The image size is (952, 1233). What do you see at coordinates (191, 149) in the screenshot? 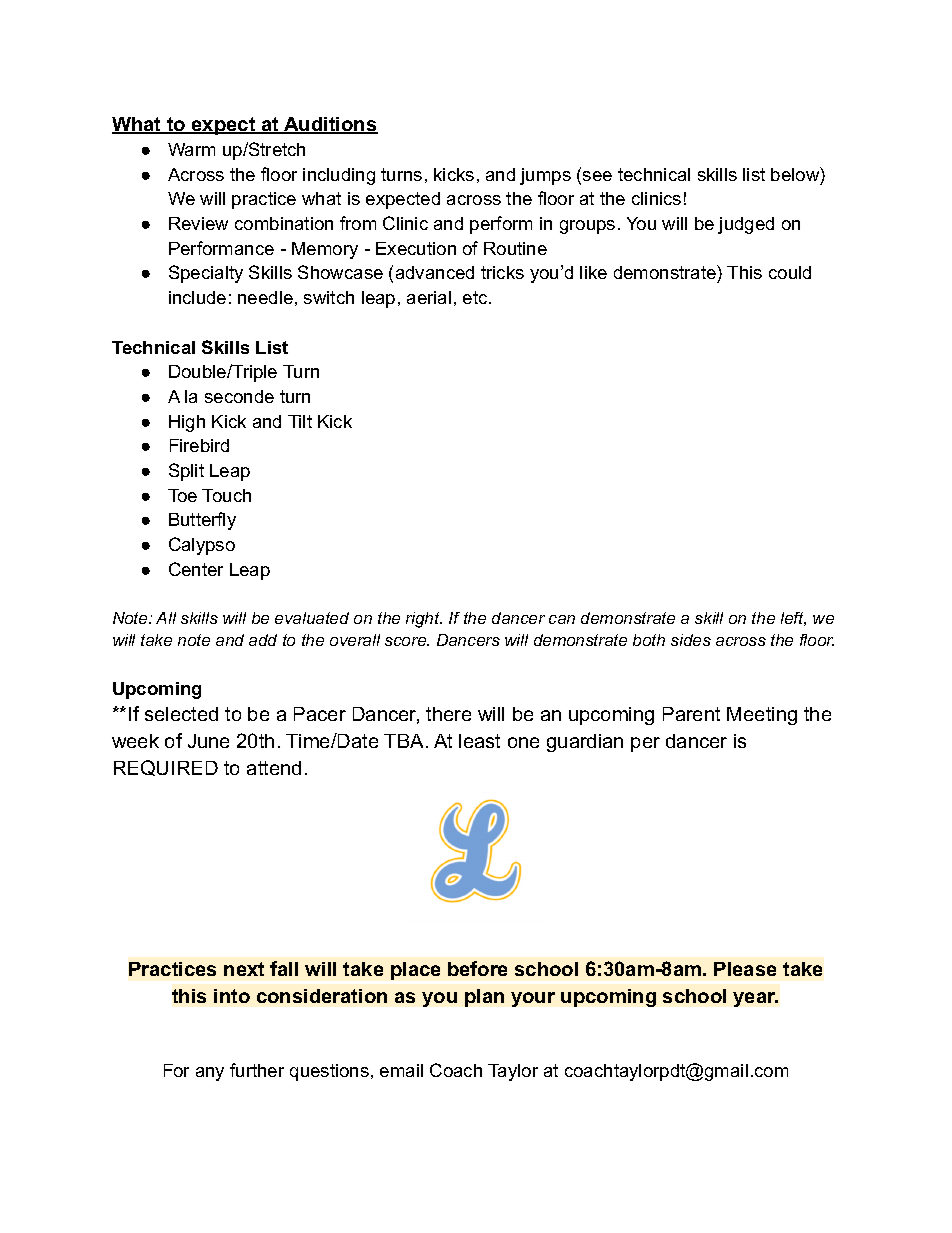
I see `Warm` at bounding box center [191, 149].
